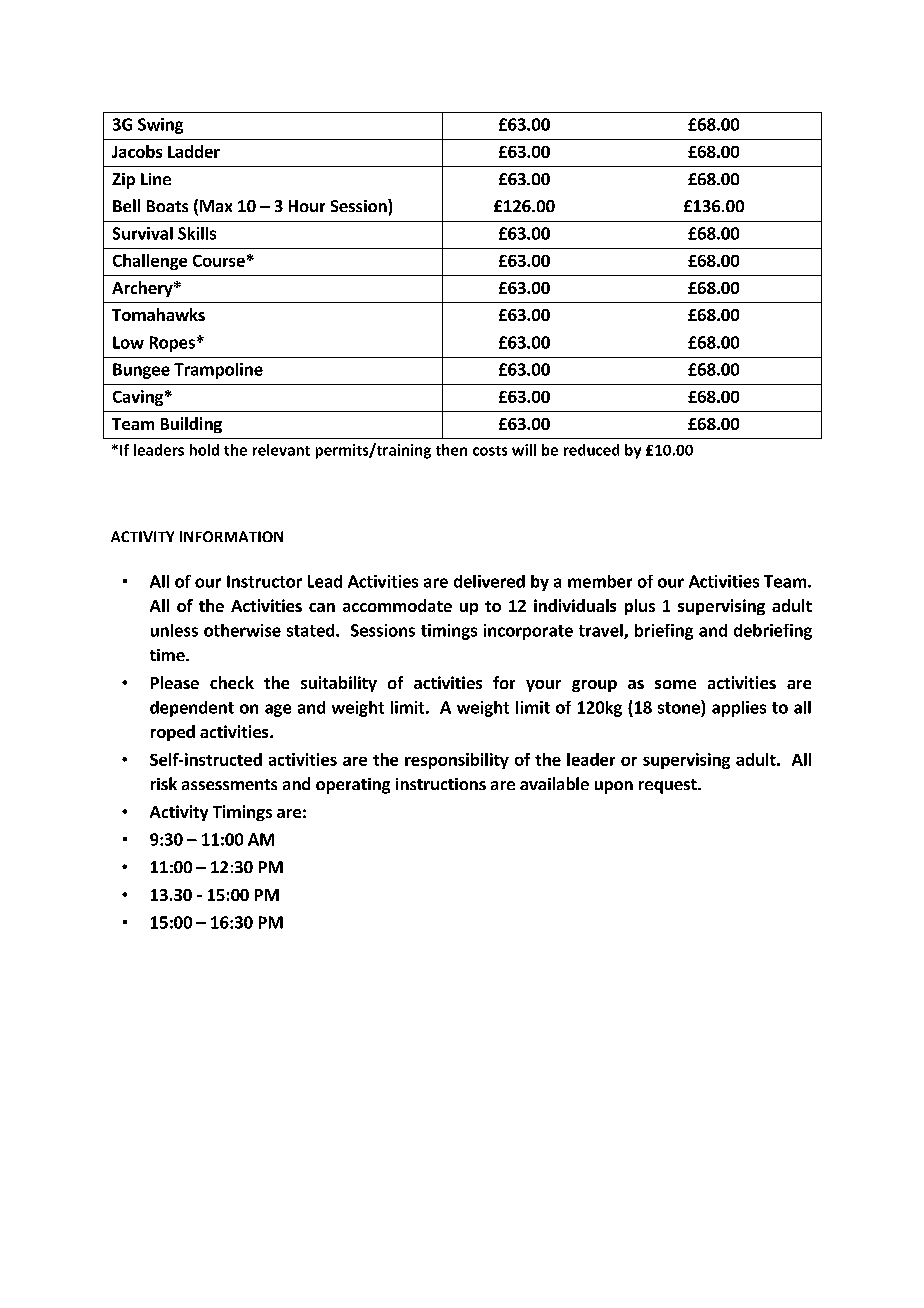 The height and width of the page is (1308, 924). Describe the element at coordinates (591, 450) in the page. I see `reduced` at that location.
